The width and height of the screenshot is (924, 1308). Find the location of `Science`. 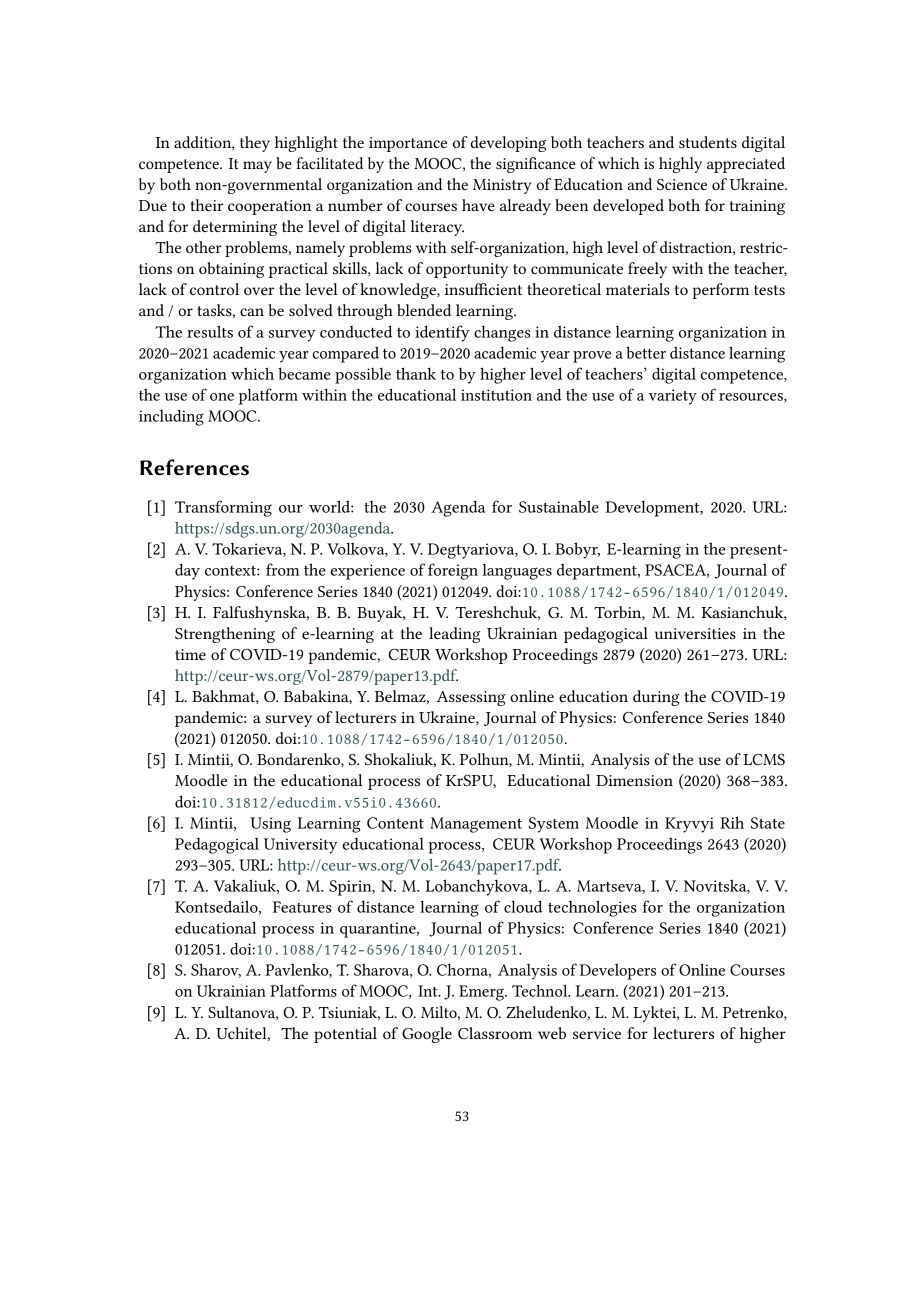

Science is located at coordinates (682, 184).
